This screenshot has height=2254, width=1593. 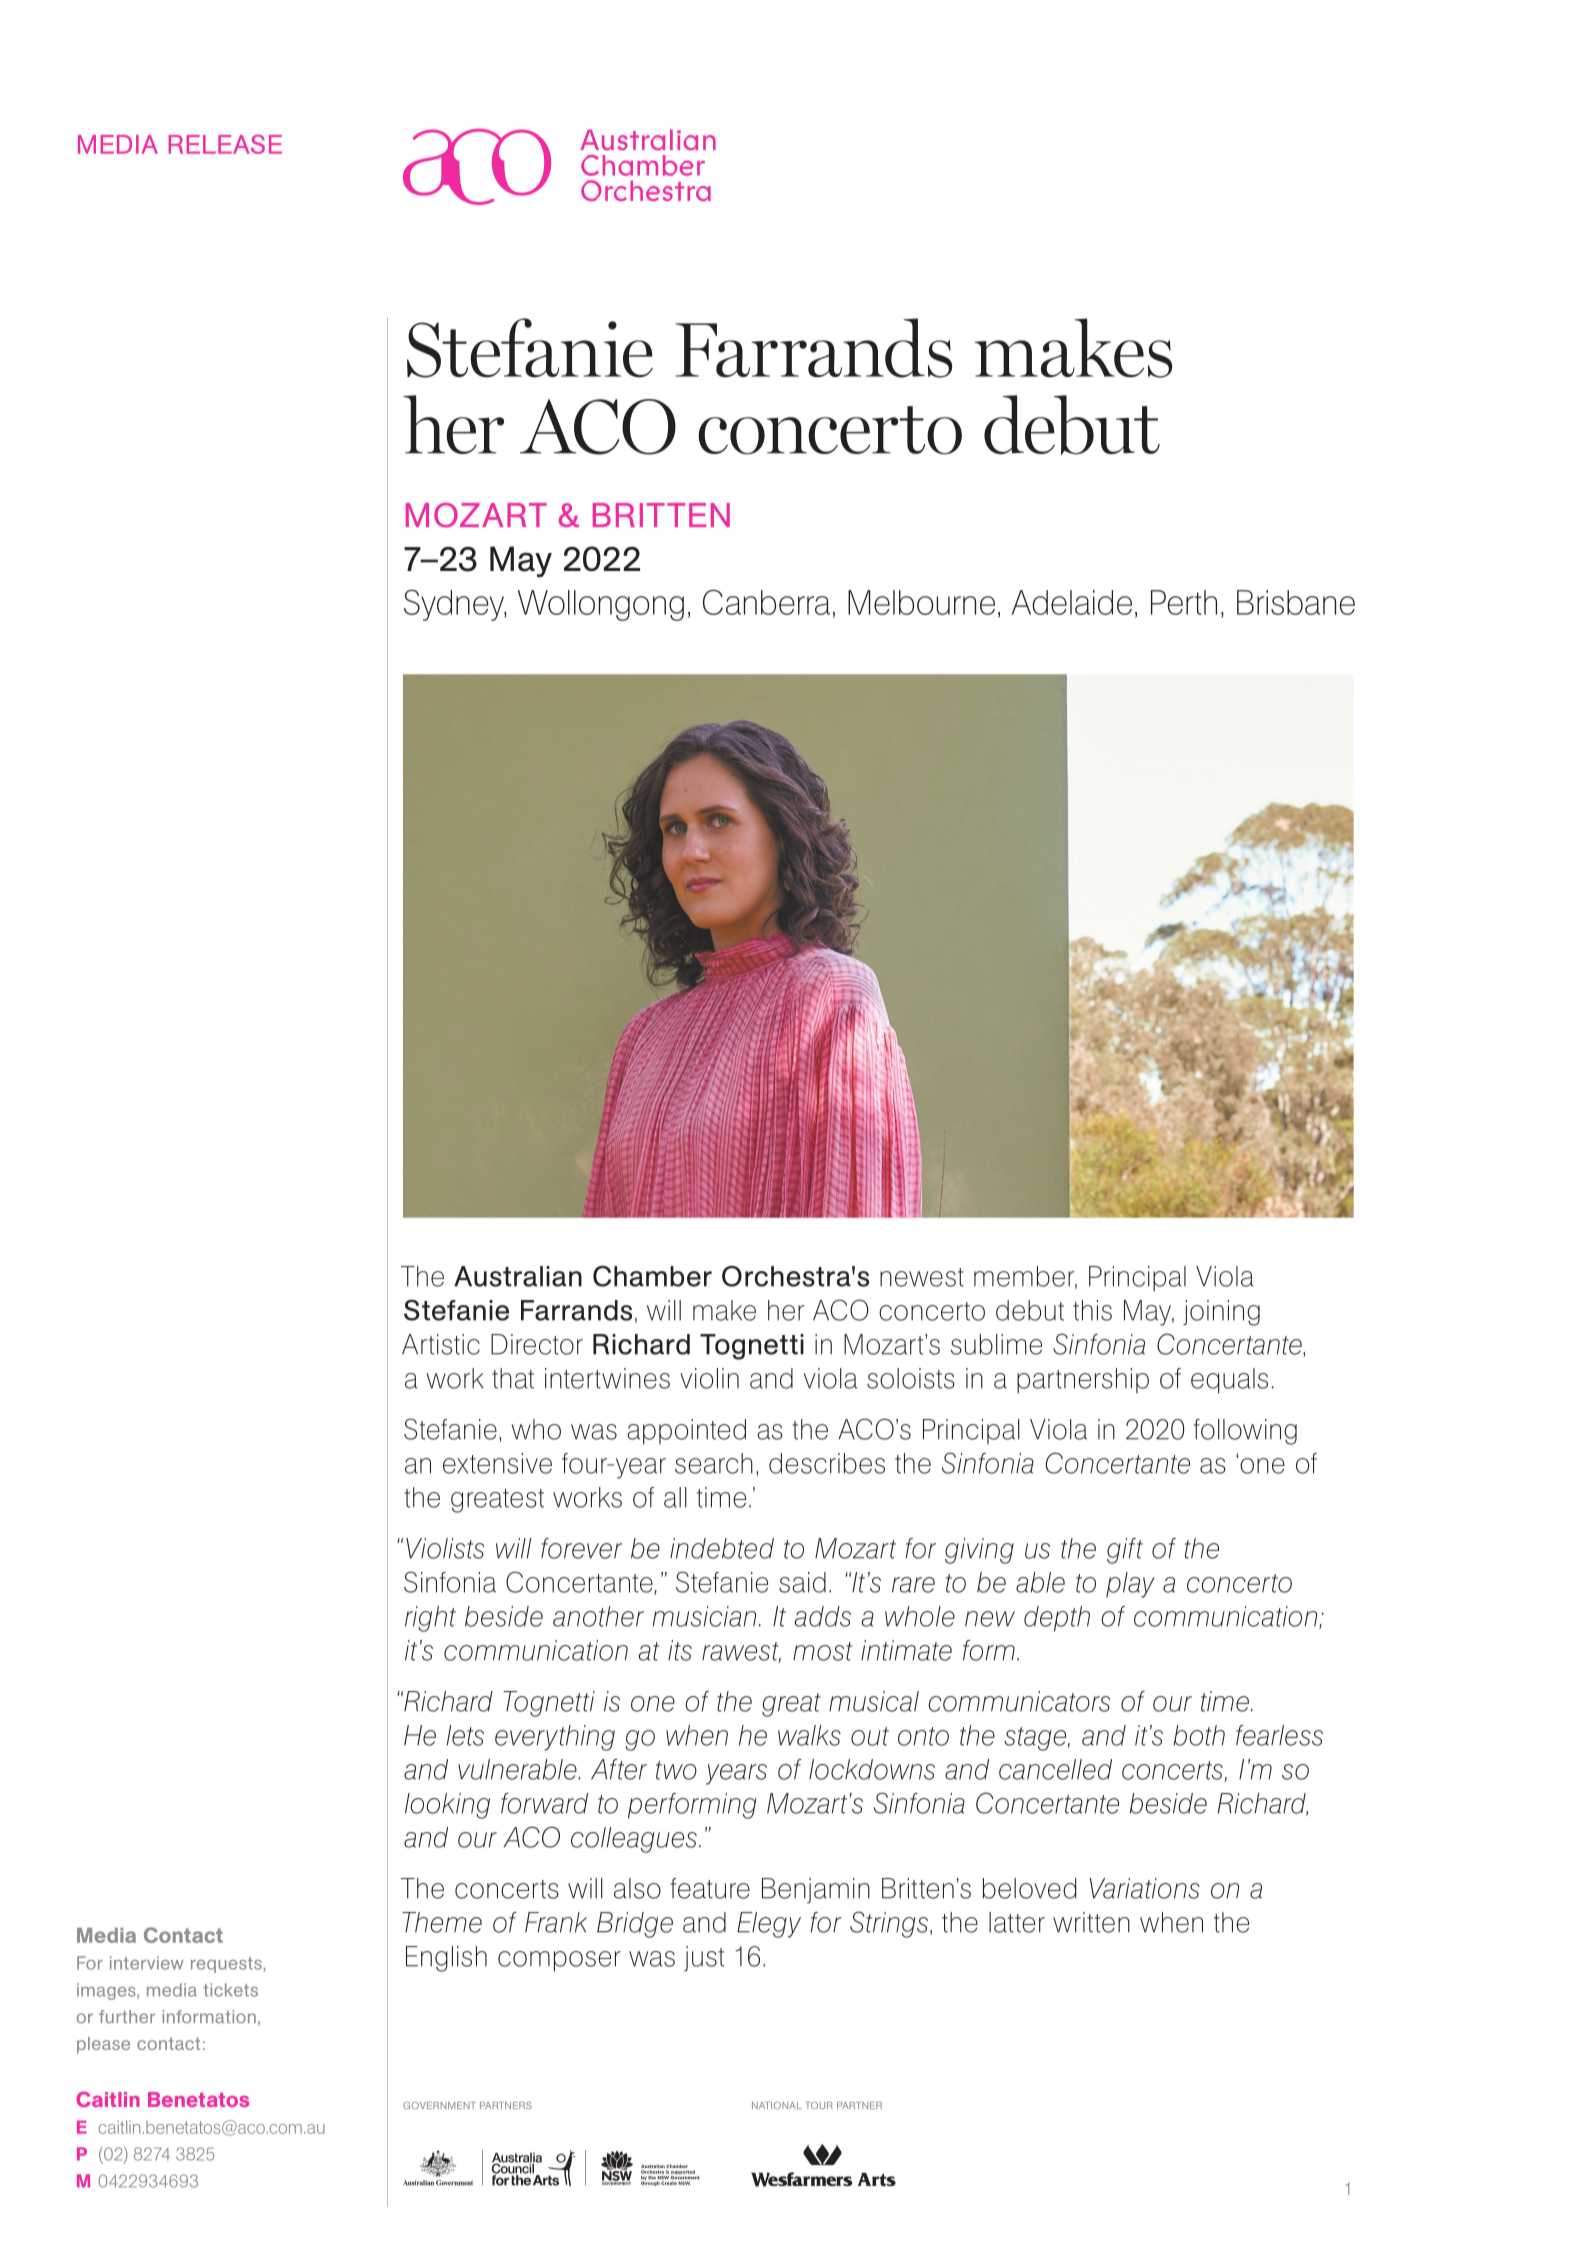 I want to click on Artistic, so click(x=441, y=1344).
